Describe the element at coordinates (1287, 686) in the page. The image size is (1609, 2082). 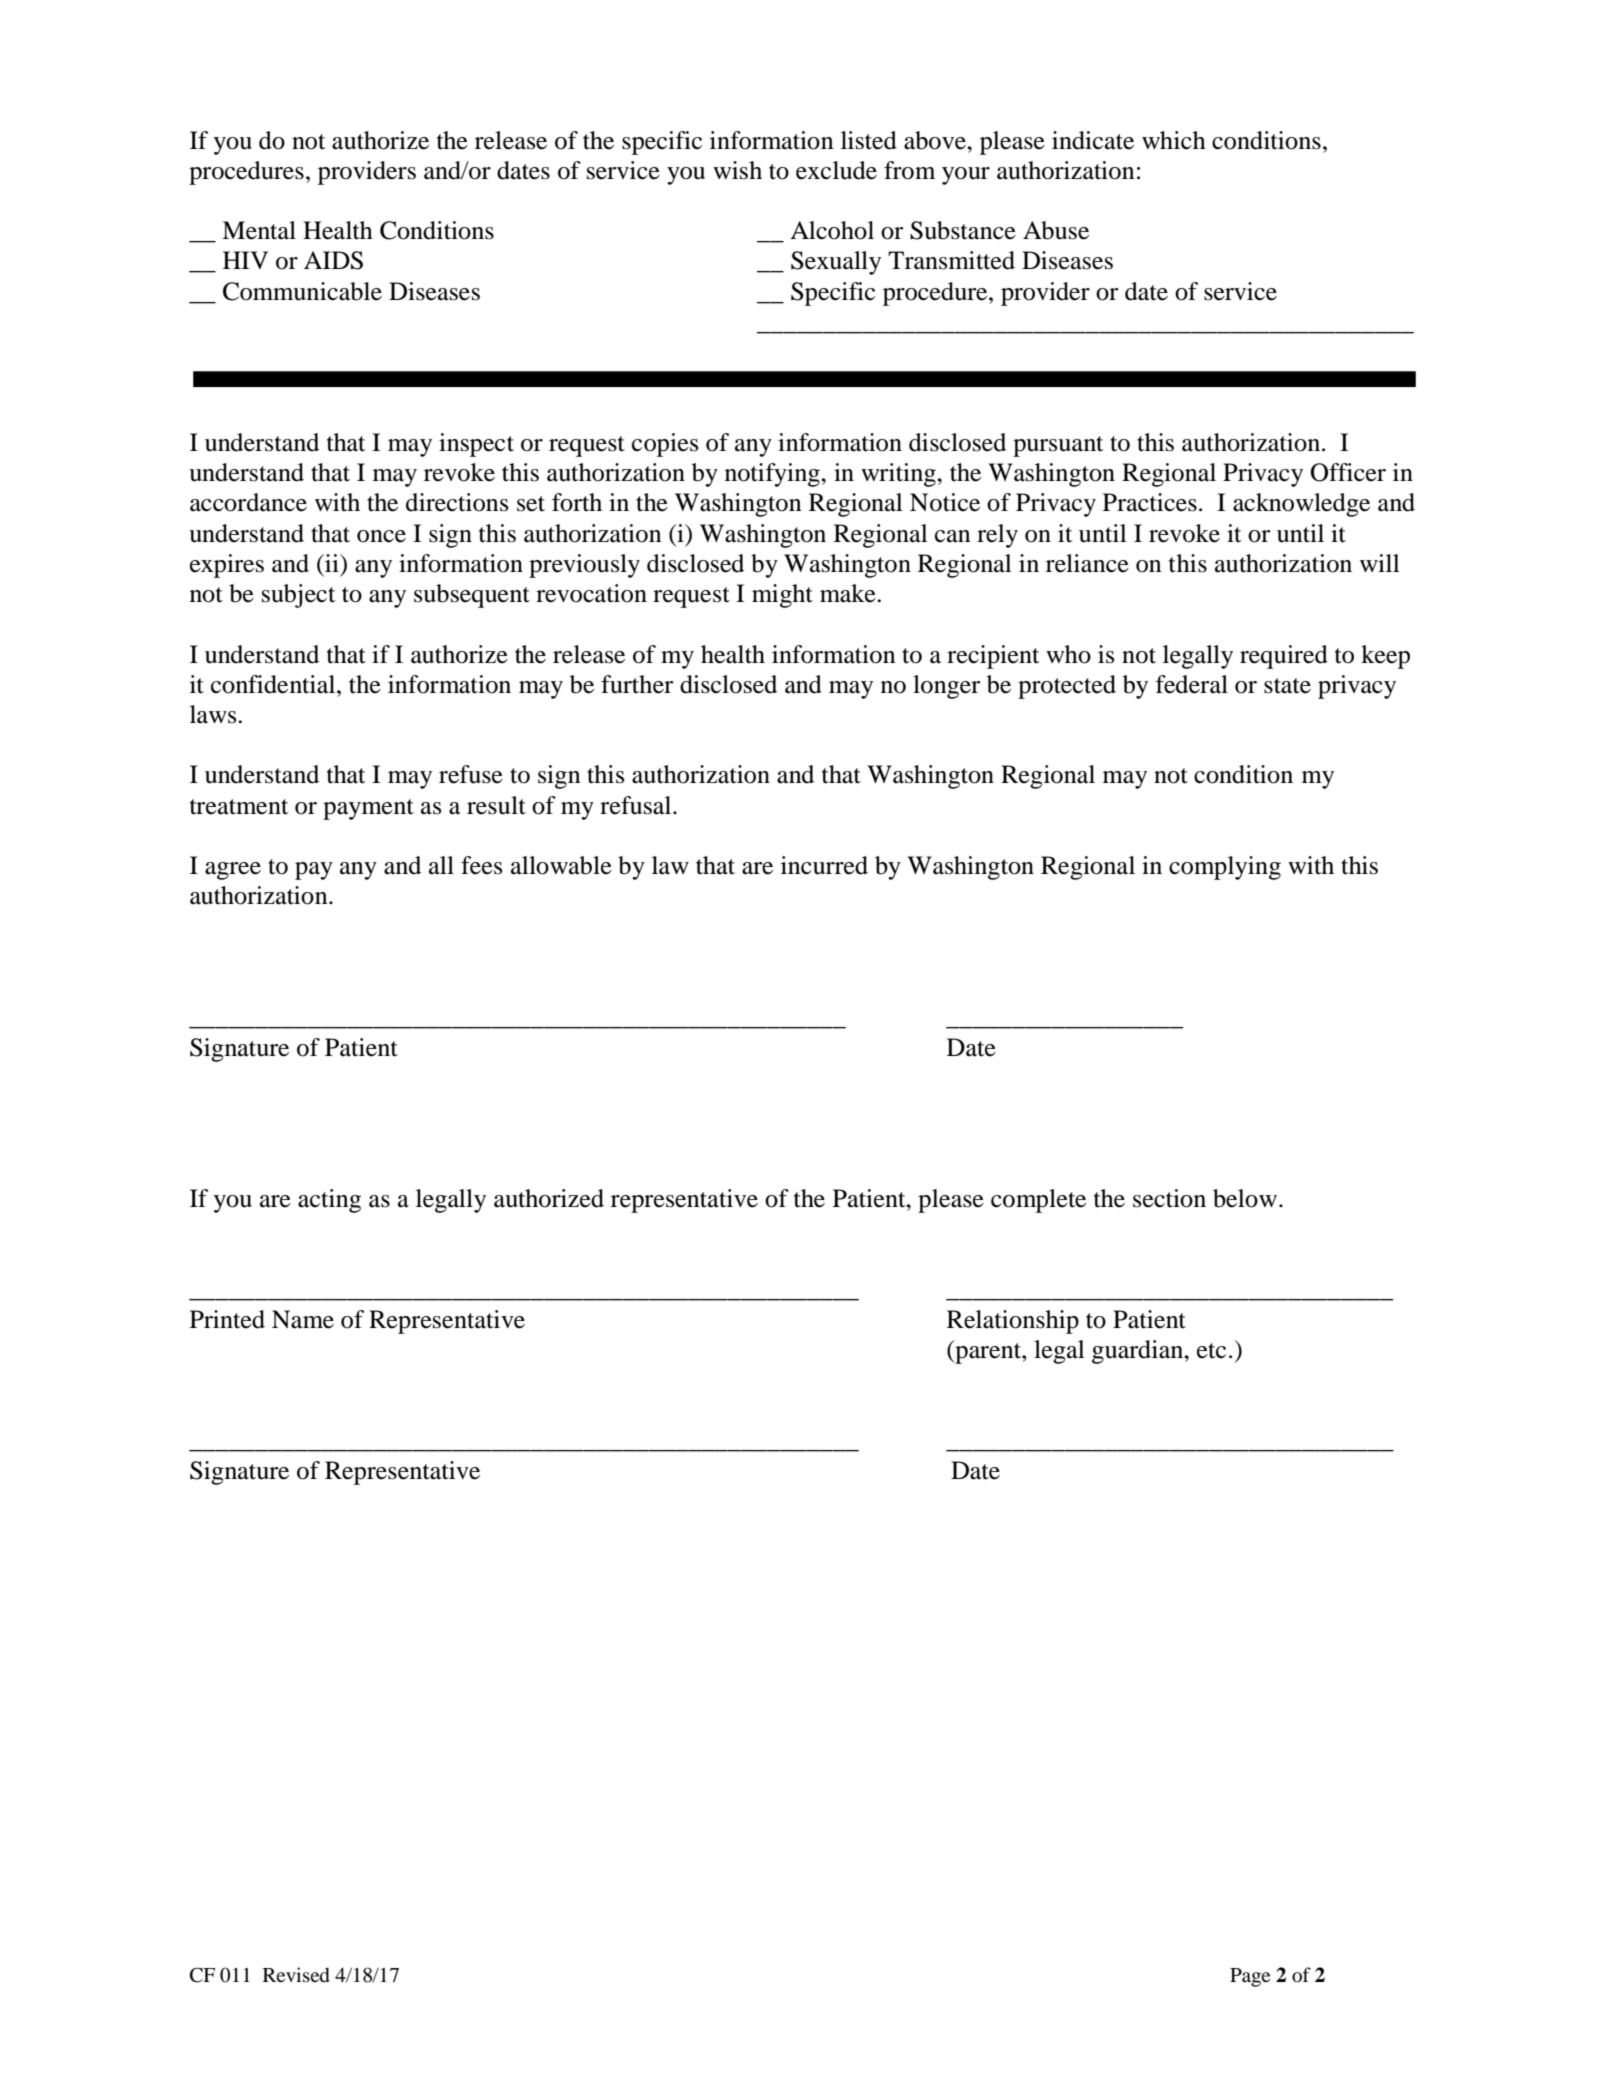
I see `state` at that location.
